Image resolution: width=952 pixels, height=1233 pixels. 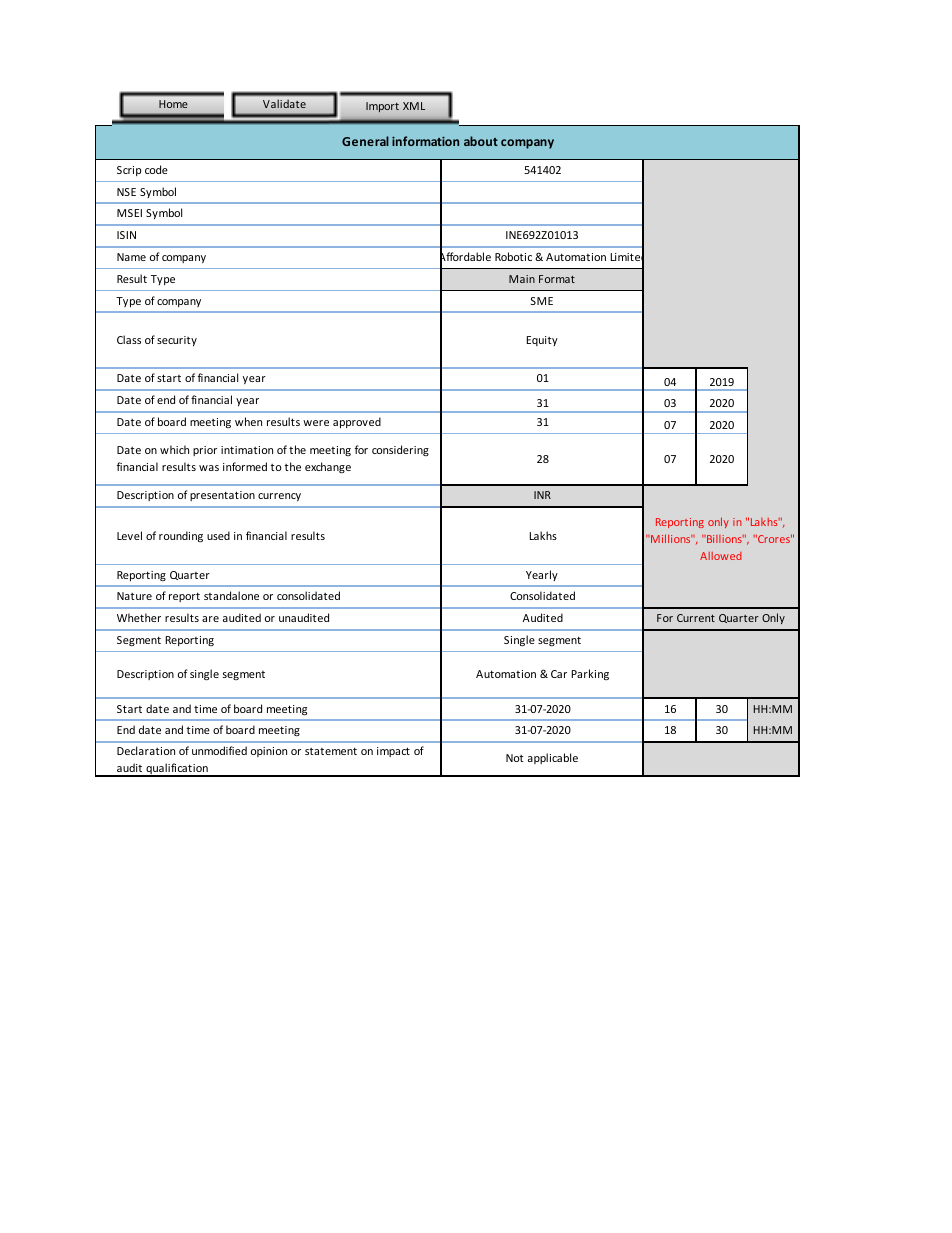 I want to click on approved, so click(x=357, y=422).
